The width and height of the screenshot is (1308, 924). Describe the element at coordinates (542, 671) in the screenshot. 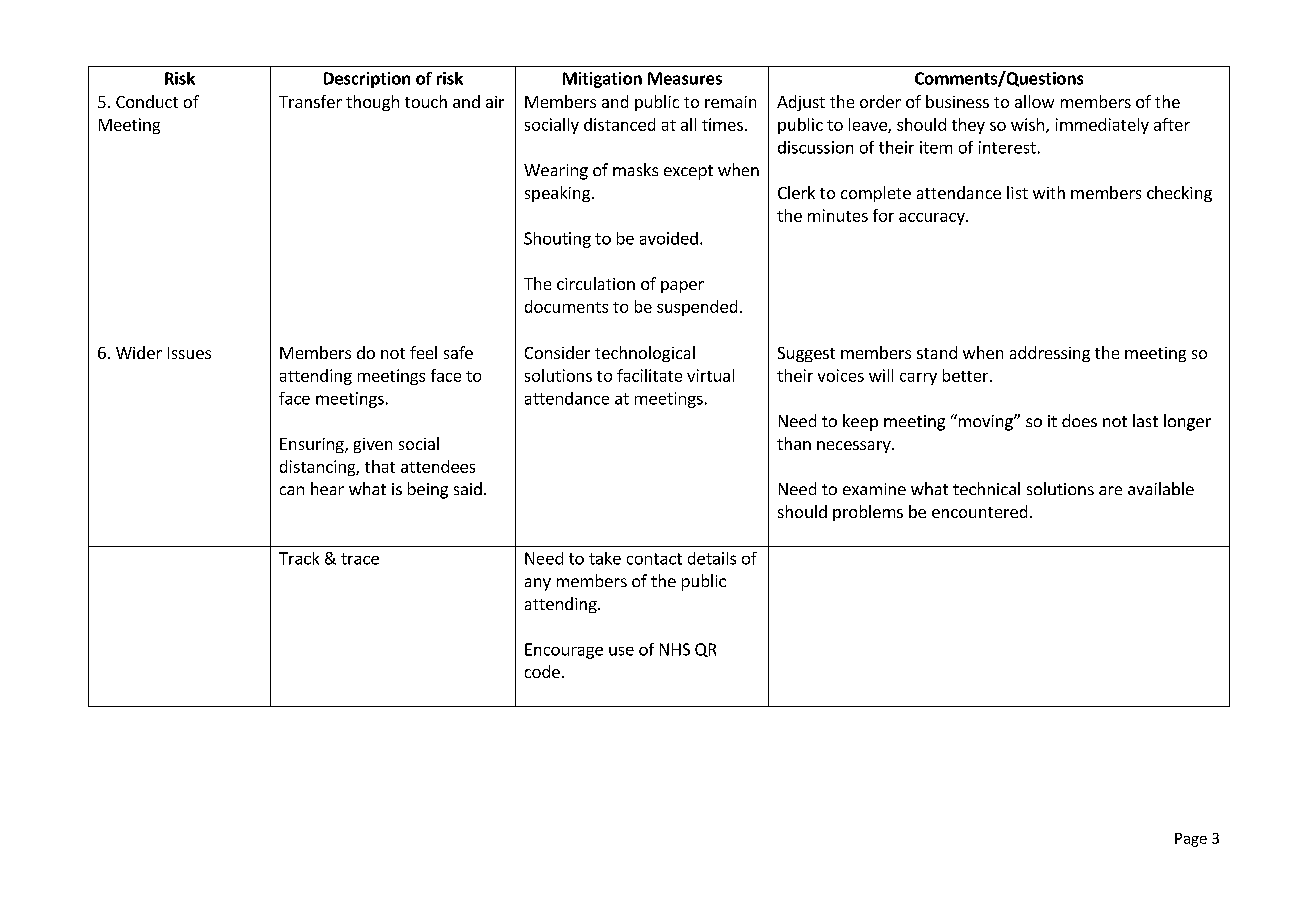

I see `code` at that location.
